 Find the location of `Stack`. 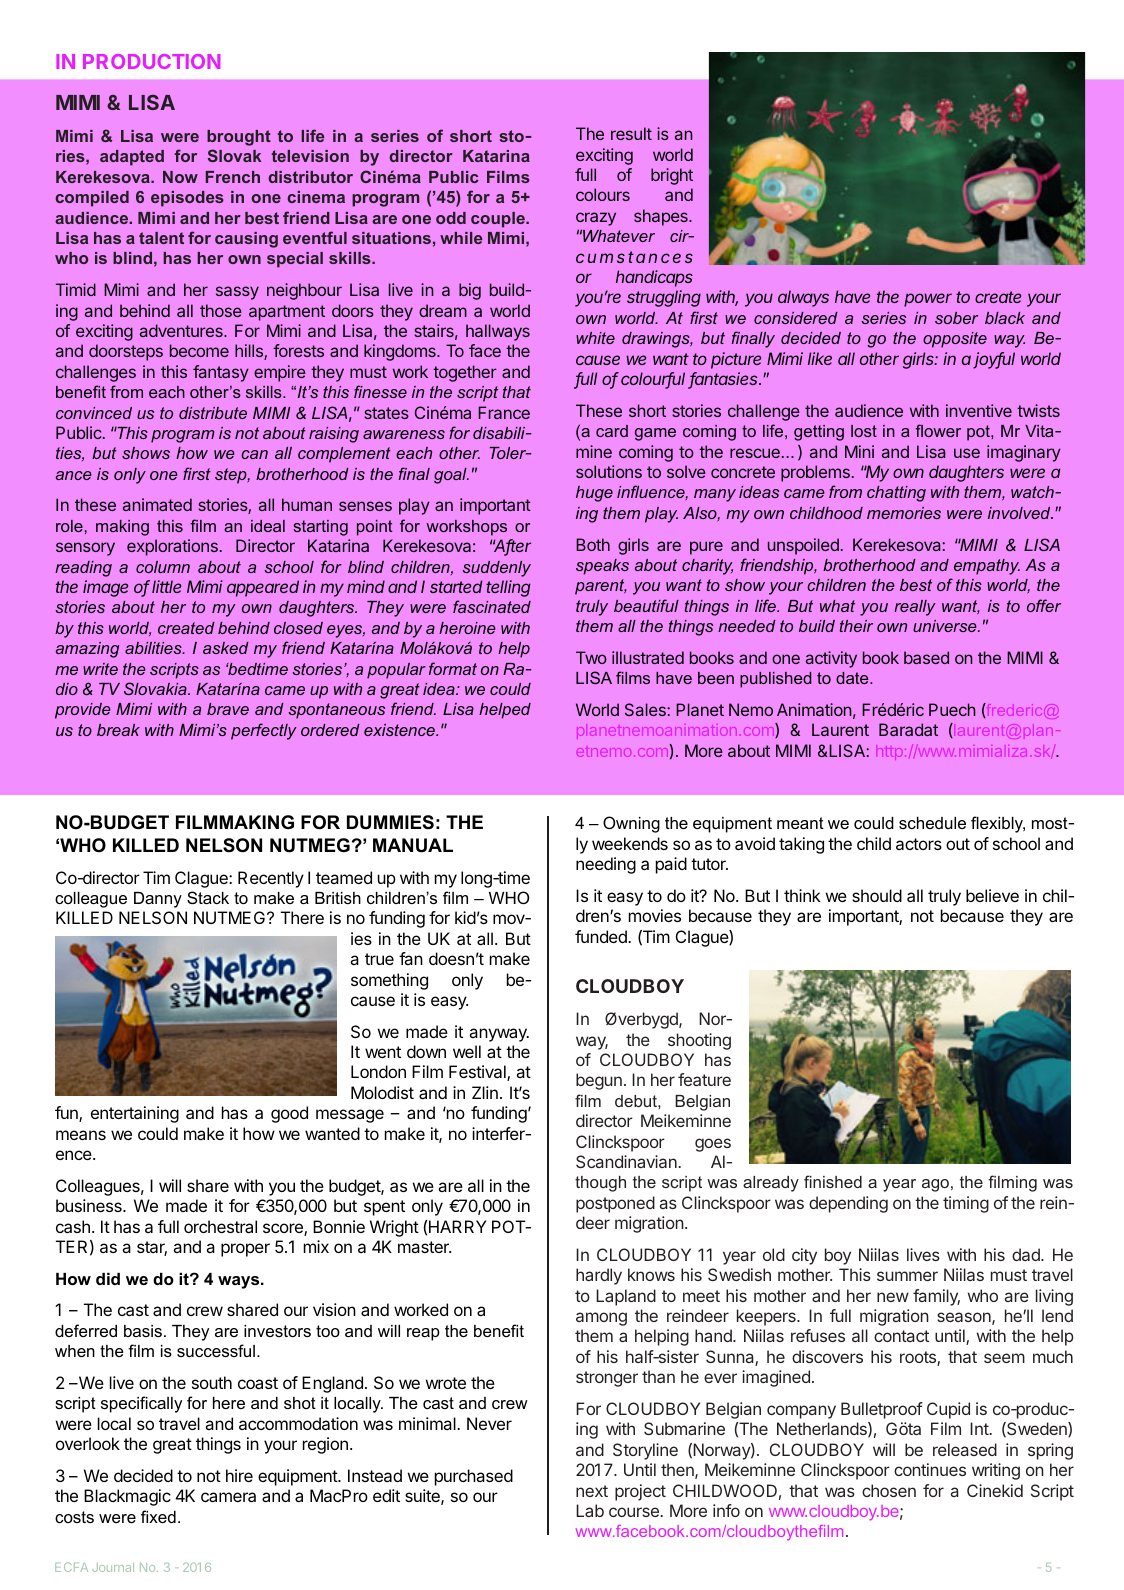

Stack is located at coordinates (208, 897).
